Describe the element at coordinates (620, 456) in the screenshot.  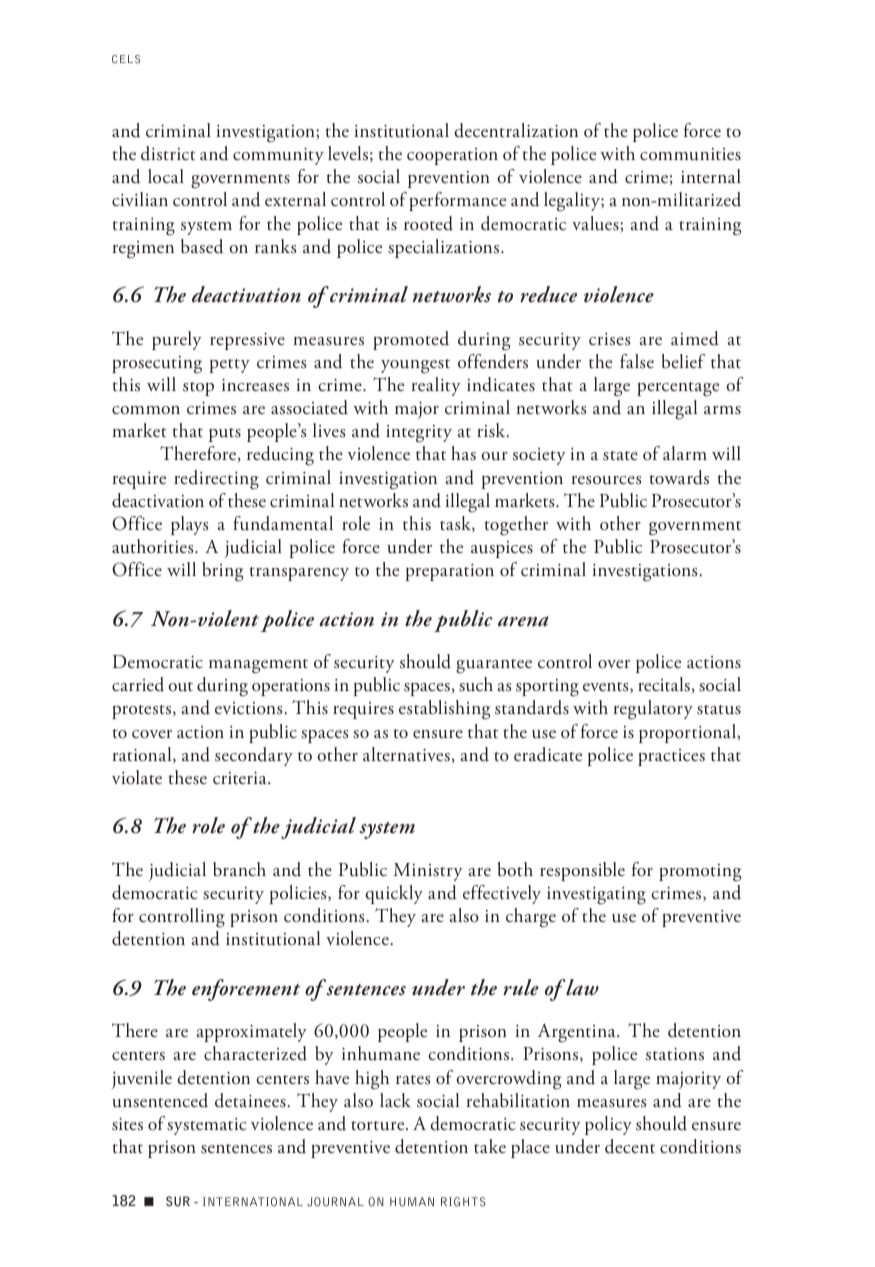
I see `state` at that location.
